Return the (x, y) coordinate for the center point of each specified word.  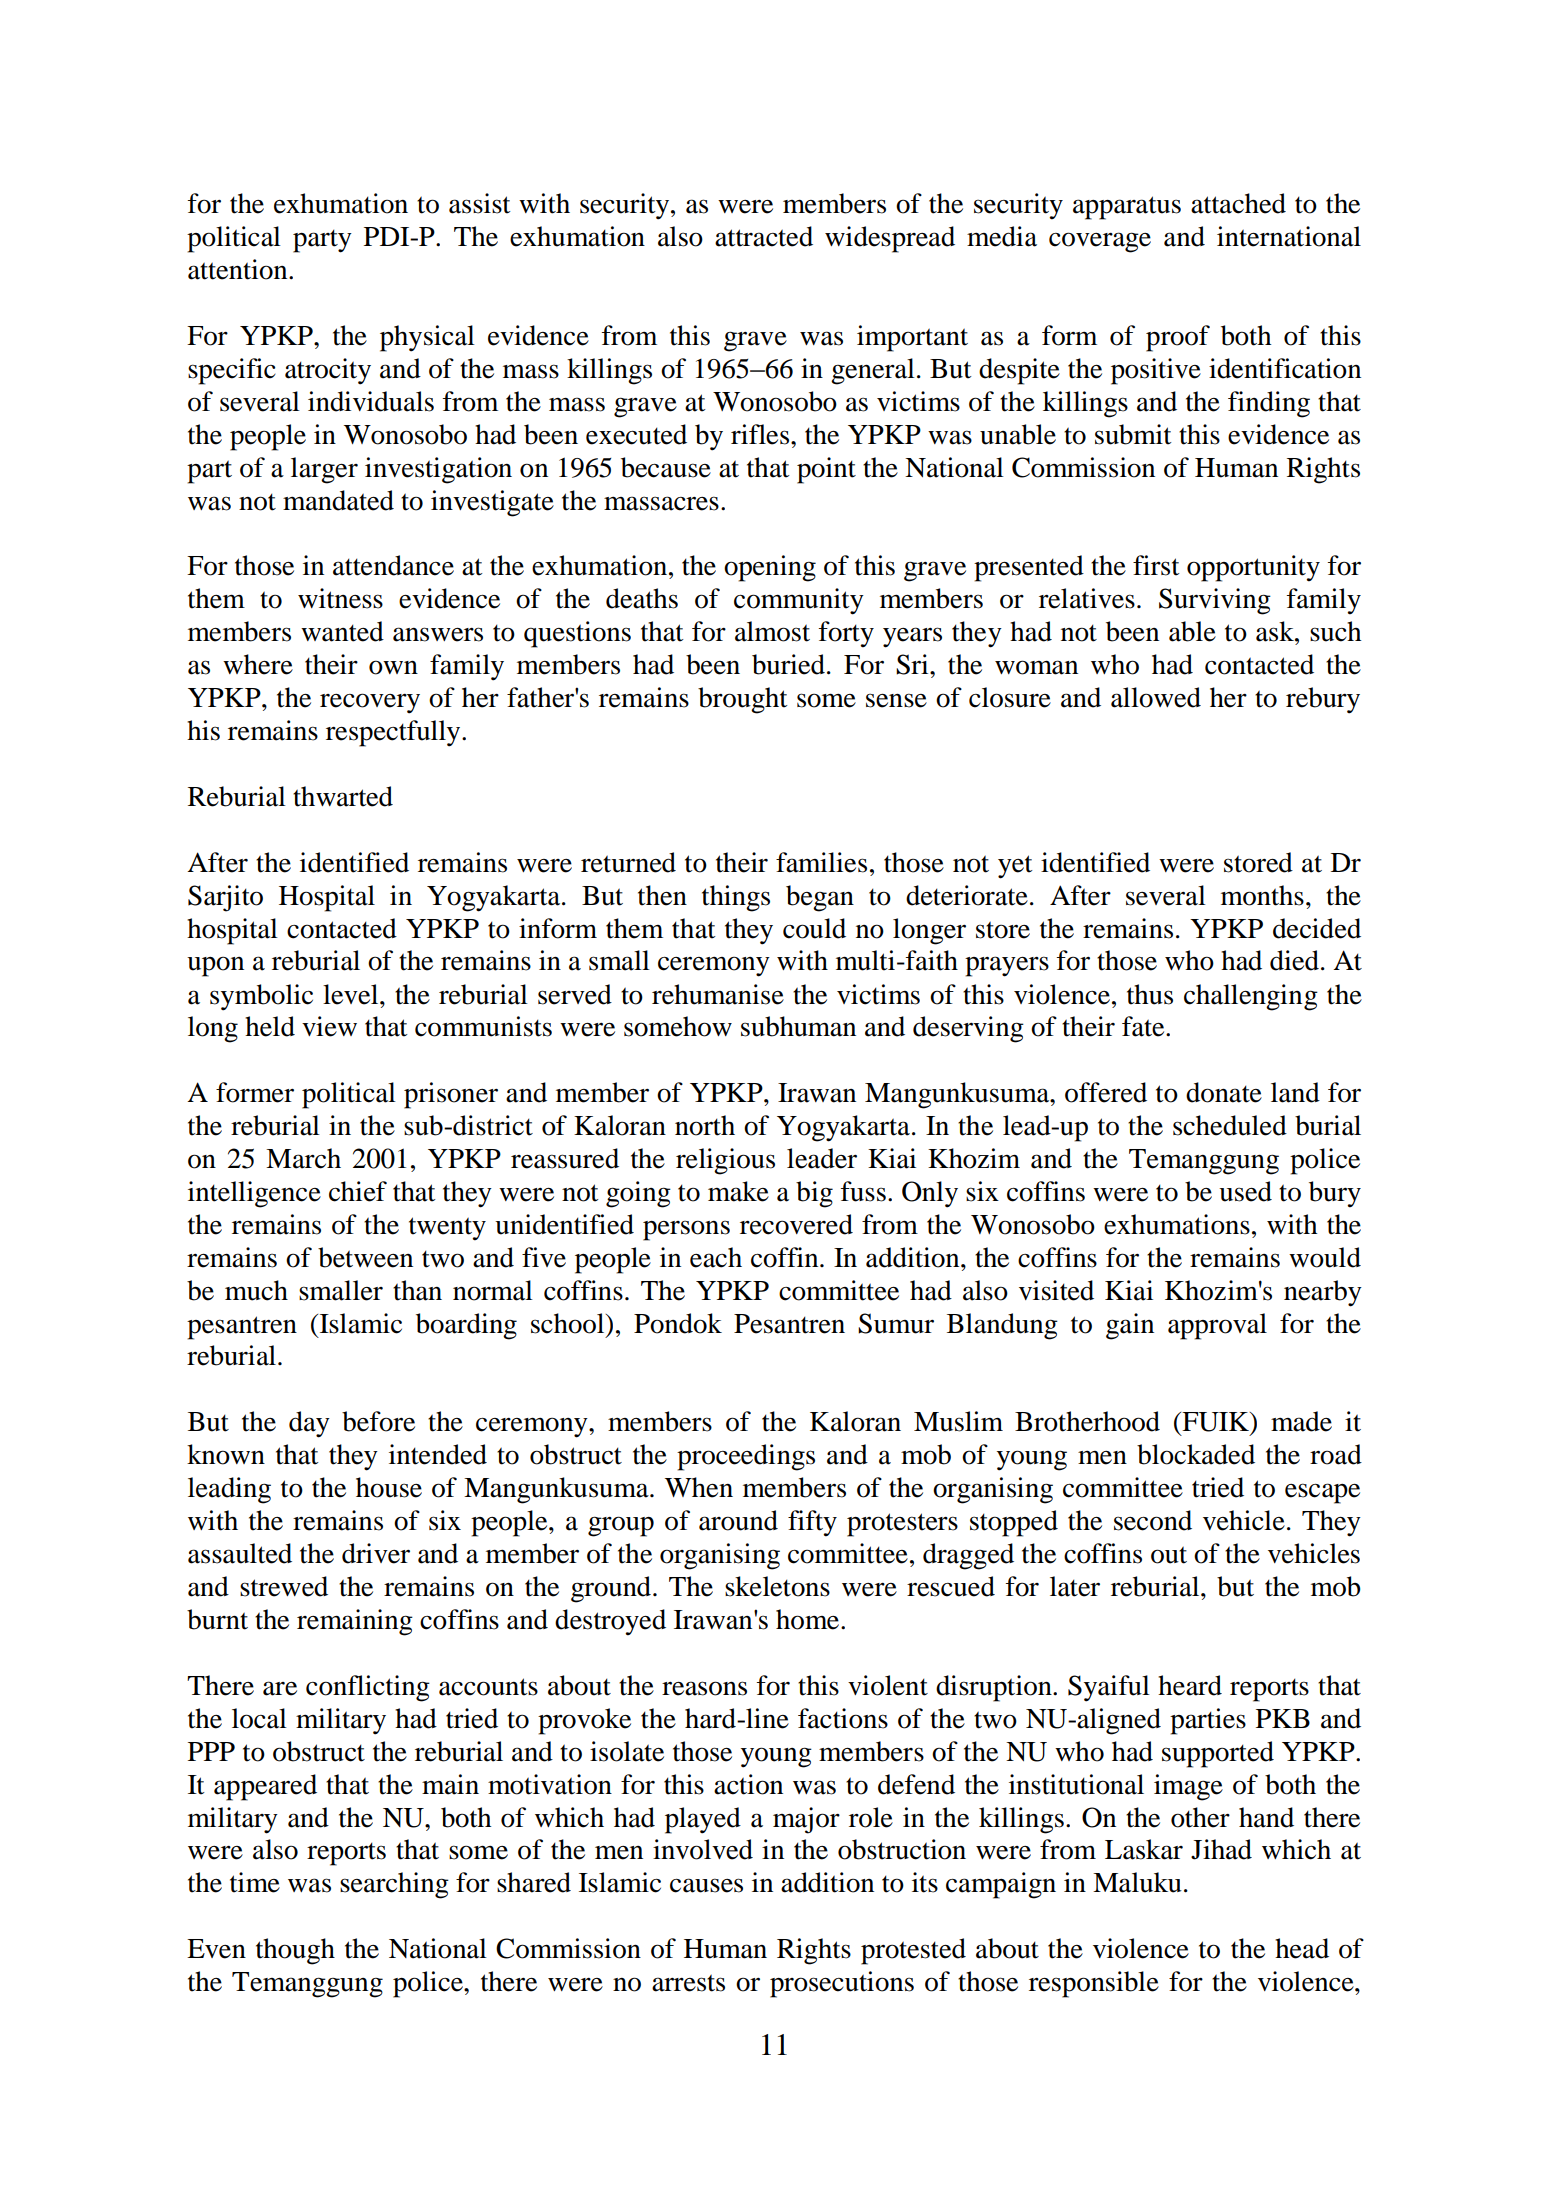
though (295, 1951)
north (705, 1125)
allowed (1156, 697)
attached (1238, 203)
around (738, 1520)
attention (239, 269)
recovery (370, 703)
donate (1224, 1092)
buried (788, 664)
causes (706, 1885)
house (389, 1487)
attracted (764, 236)
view (329, 1026)
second (1153, 1520)
